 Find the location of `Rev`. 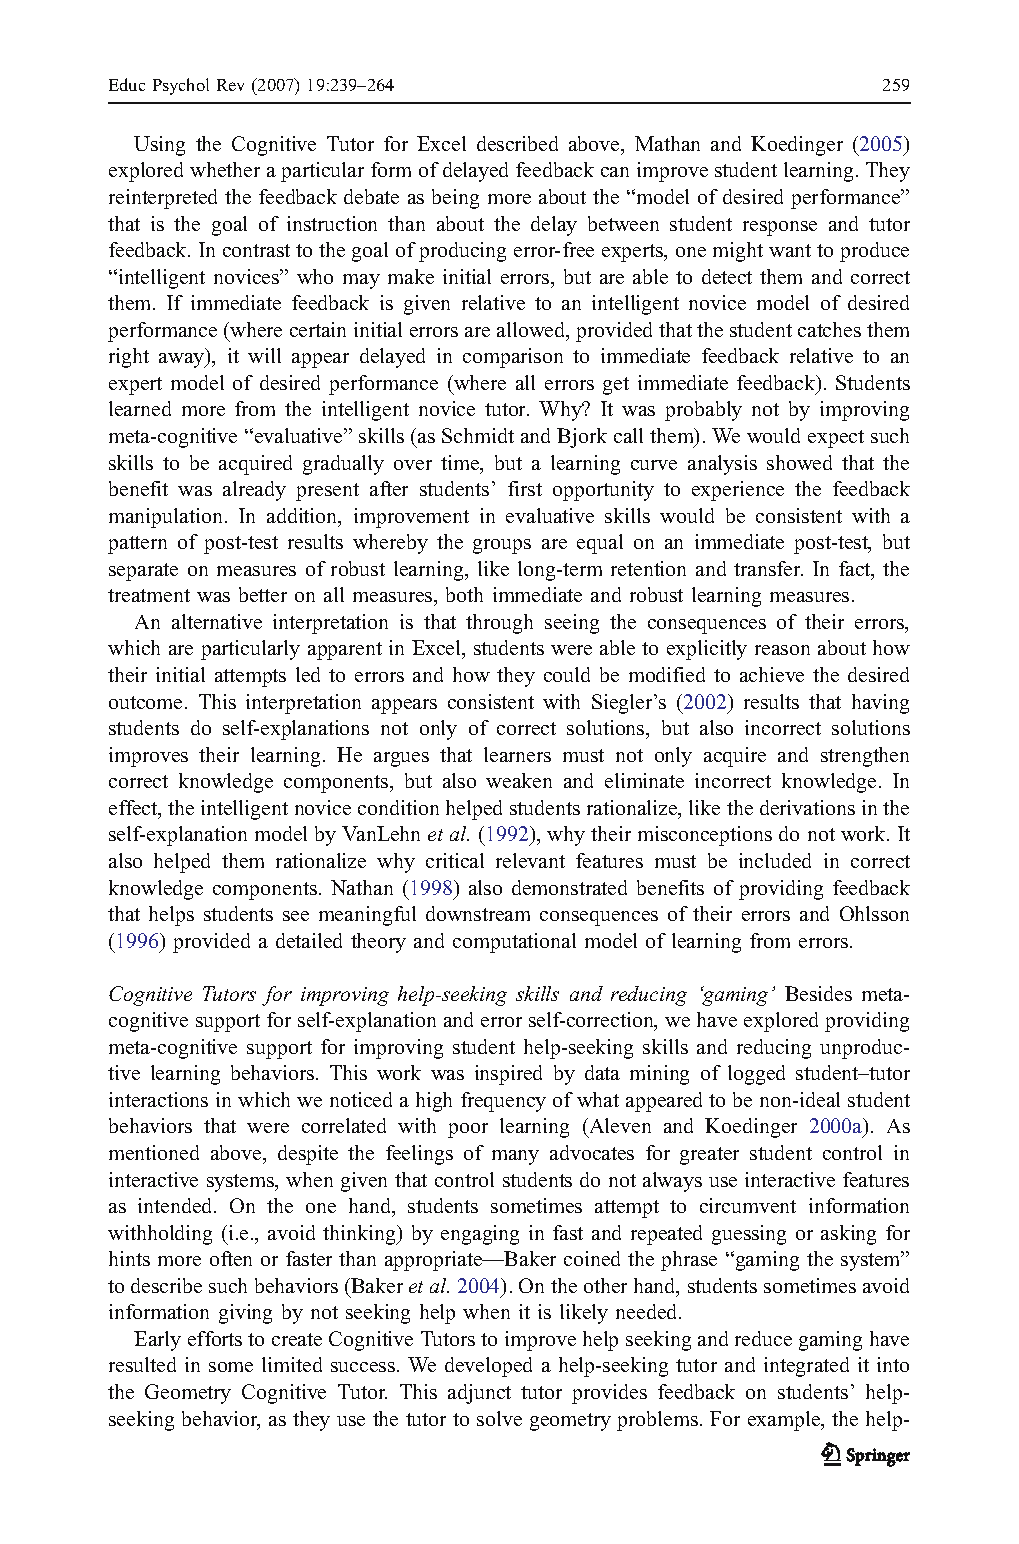

Rev is located at coordinates (230, 85).
